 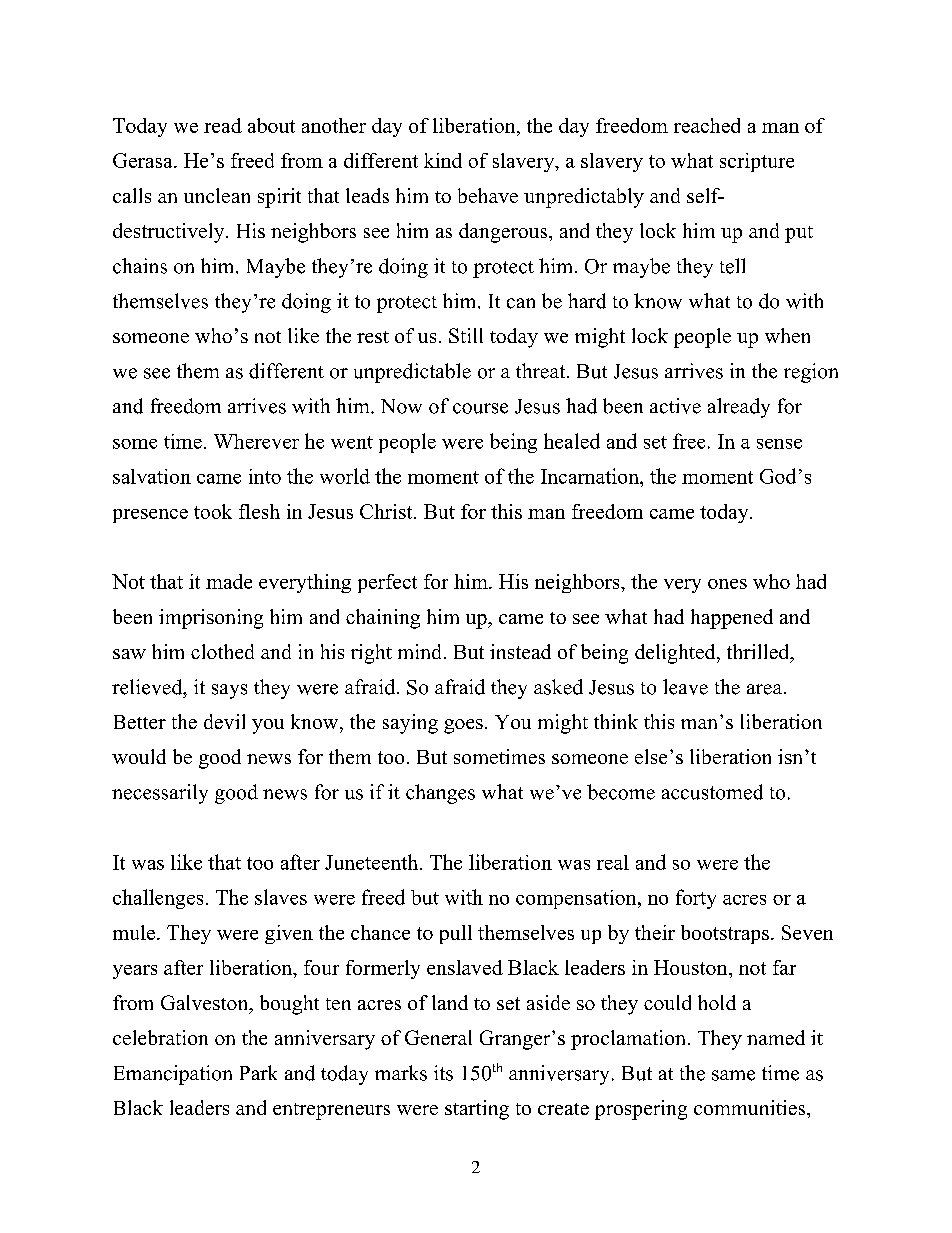 I want to click on Wherever, so click(x=256, y=441).
